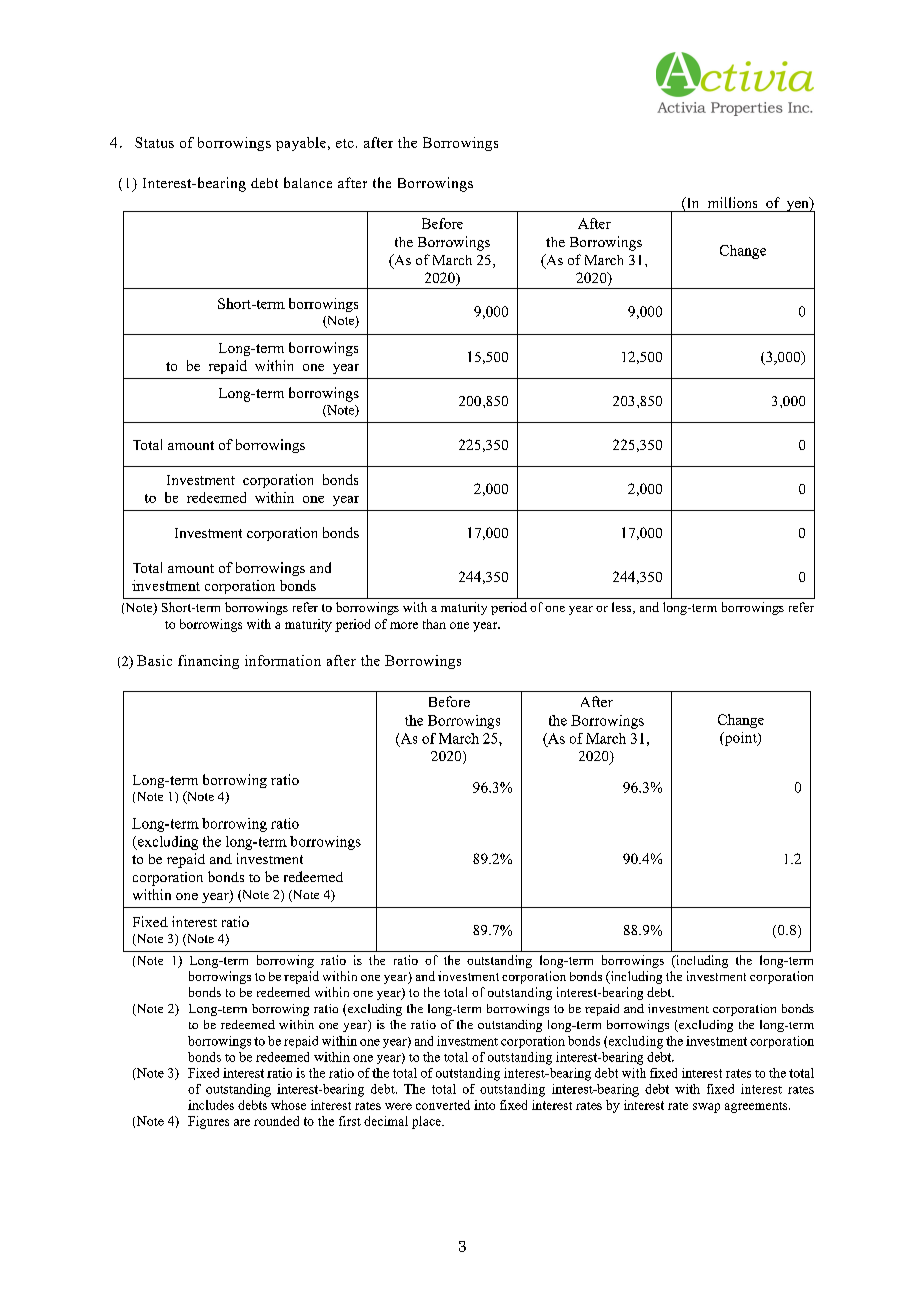 This image has width=924, height=1308. Describe the element at coordinates (740, 739) in the image. I see `point` at that location.
